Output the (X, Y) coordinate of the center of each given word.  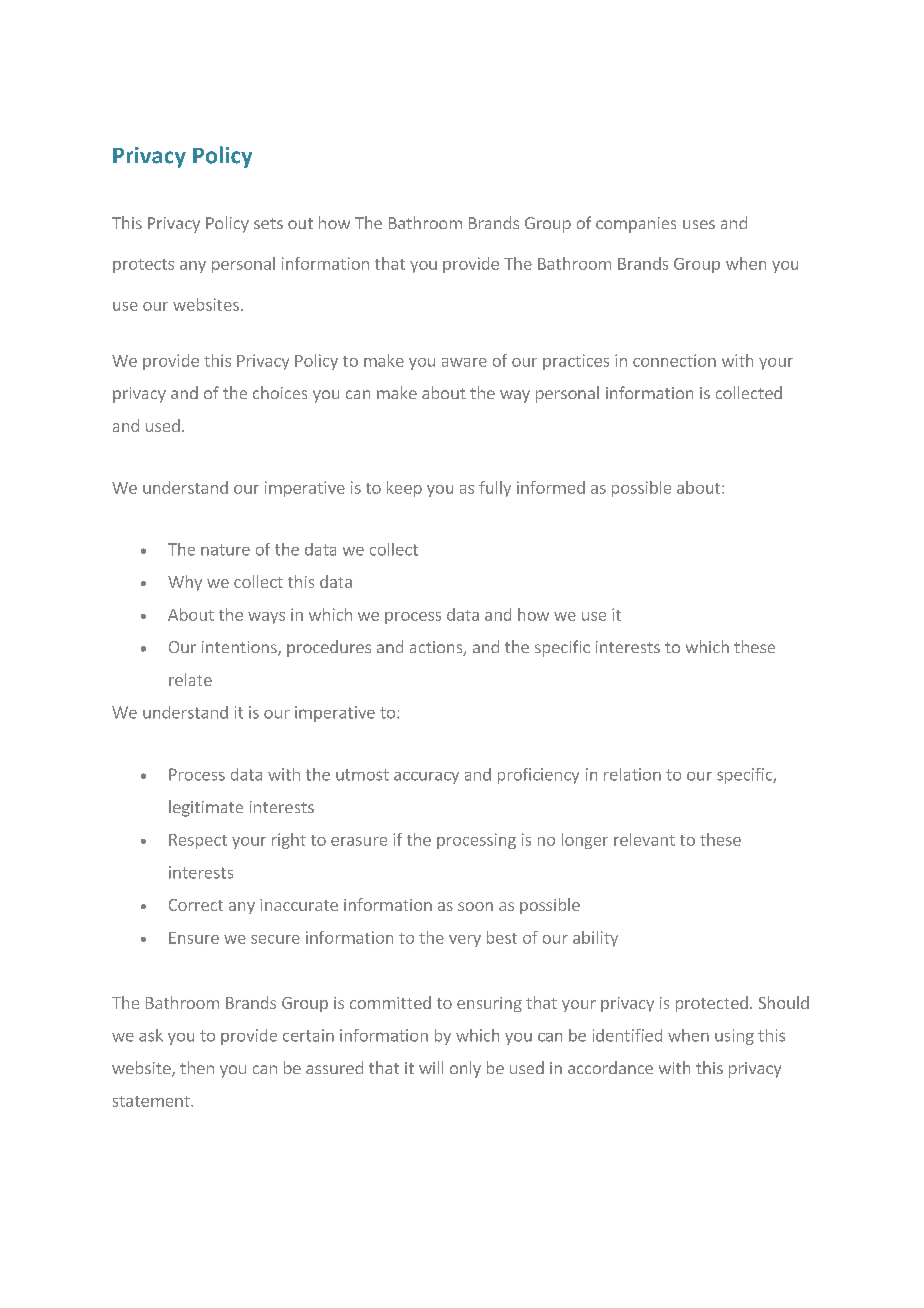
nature (225, 550)
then (197, 1067)
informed (551, 487)
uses (699, 224)
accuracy (426, 778)
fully (495, 489)
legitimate (206, 808)
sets (268, 223)
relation (632, 774)
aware (464, 362)
